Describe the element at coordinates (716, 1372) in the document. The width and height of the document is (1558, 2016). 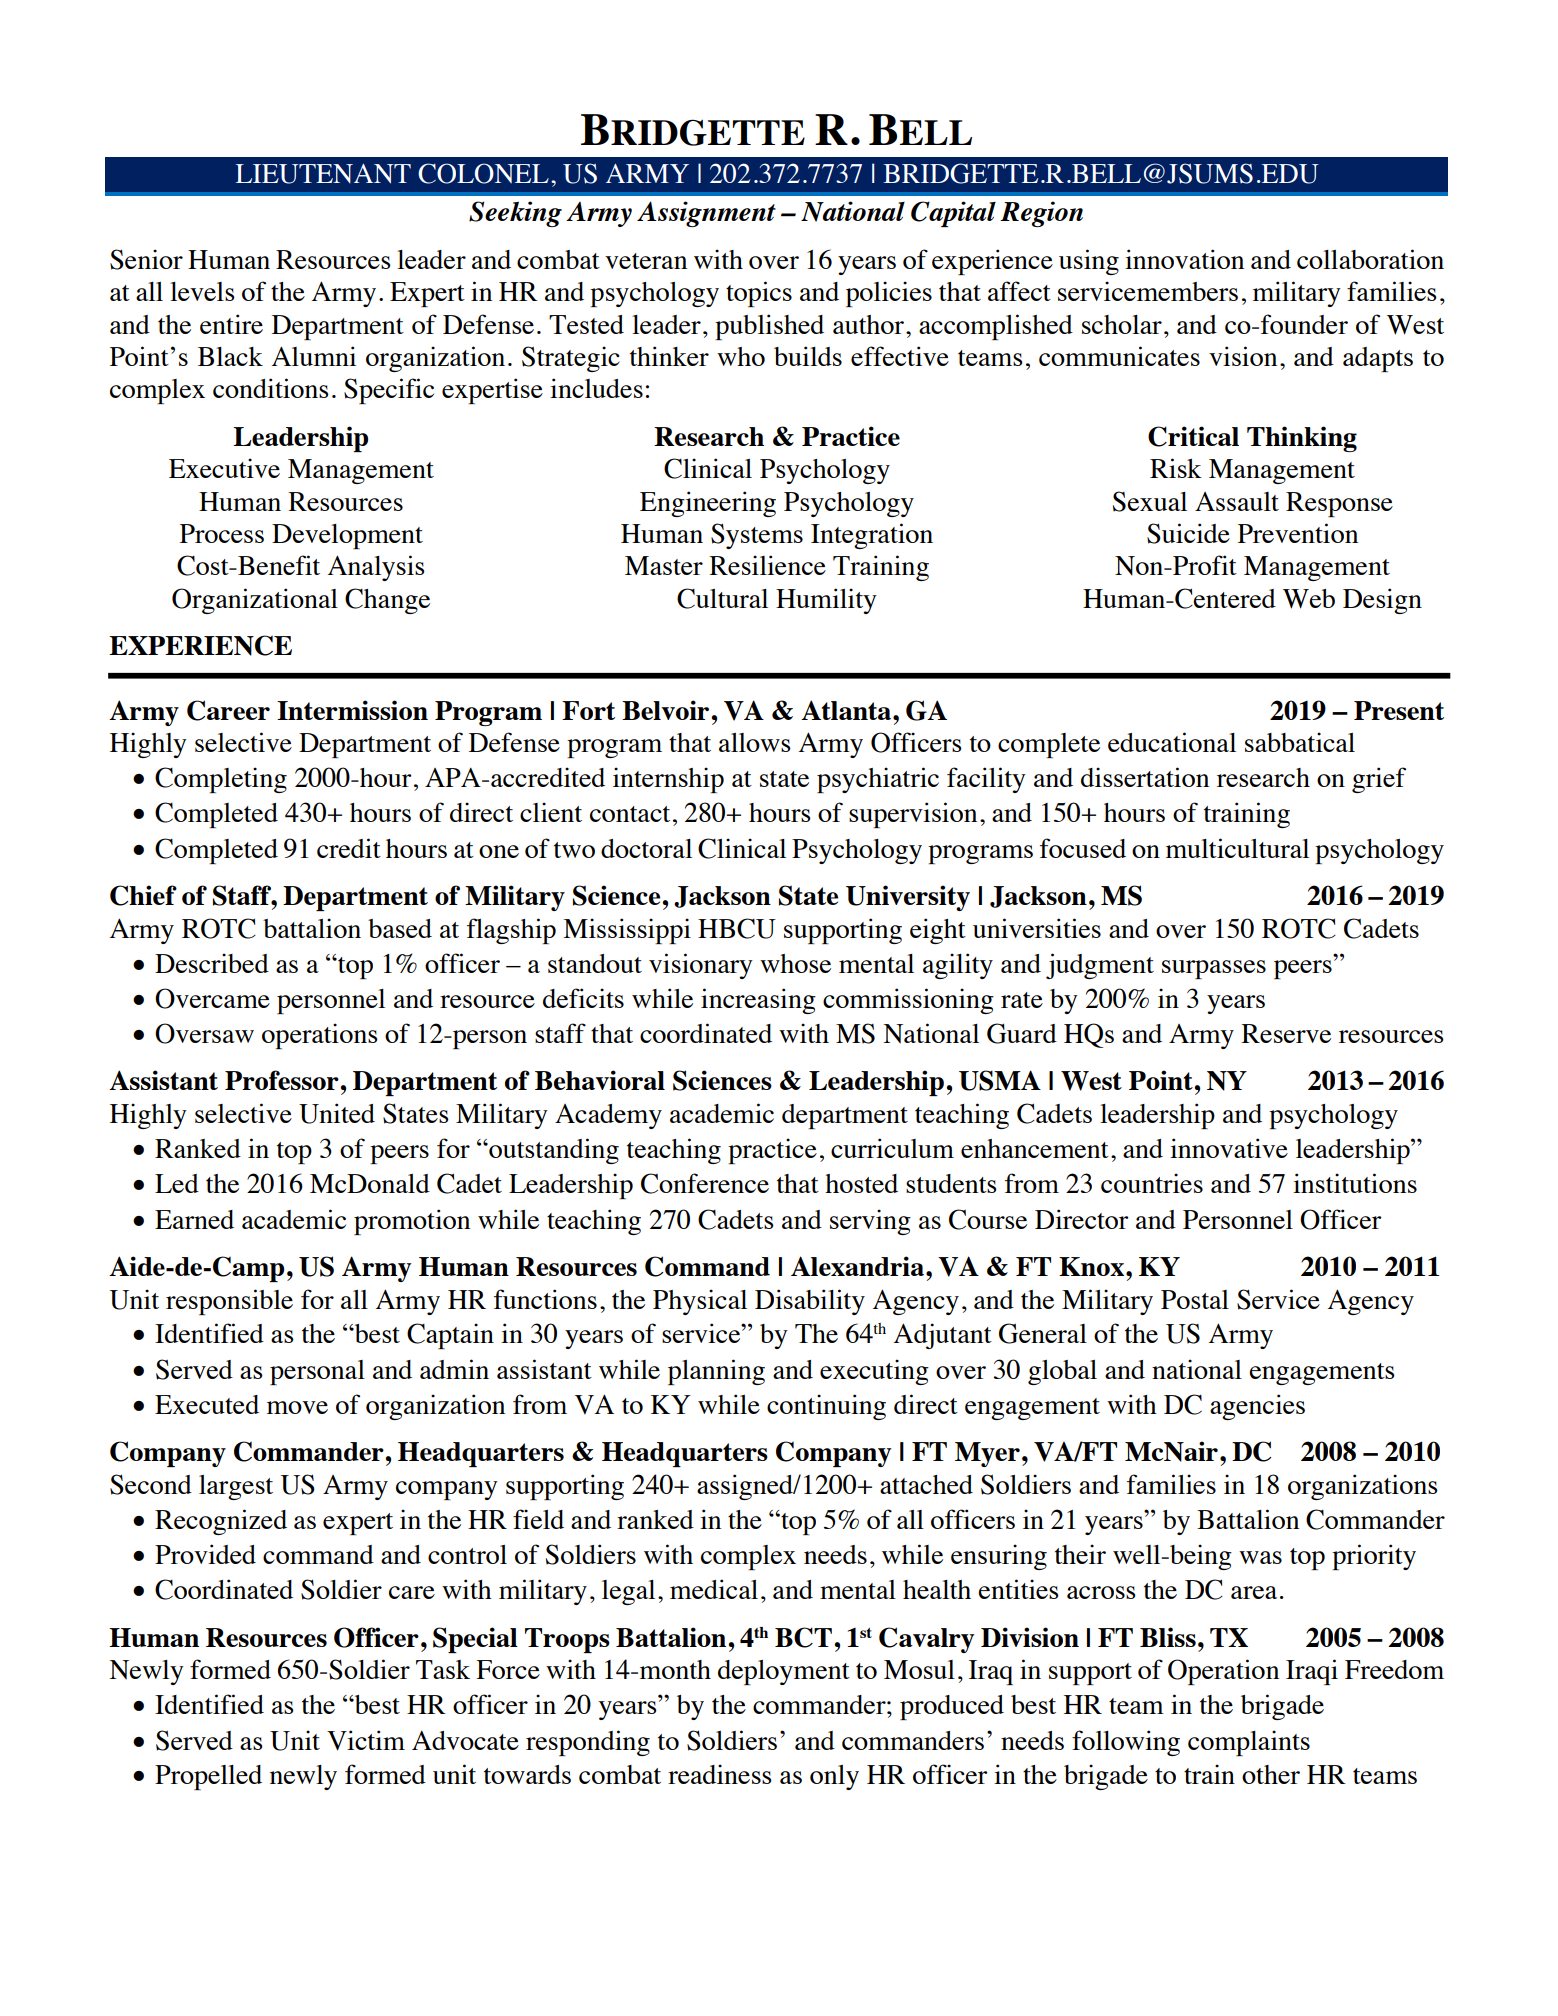
I see `planning` at that location.
